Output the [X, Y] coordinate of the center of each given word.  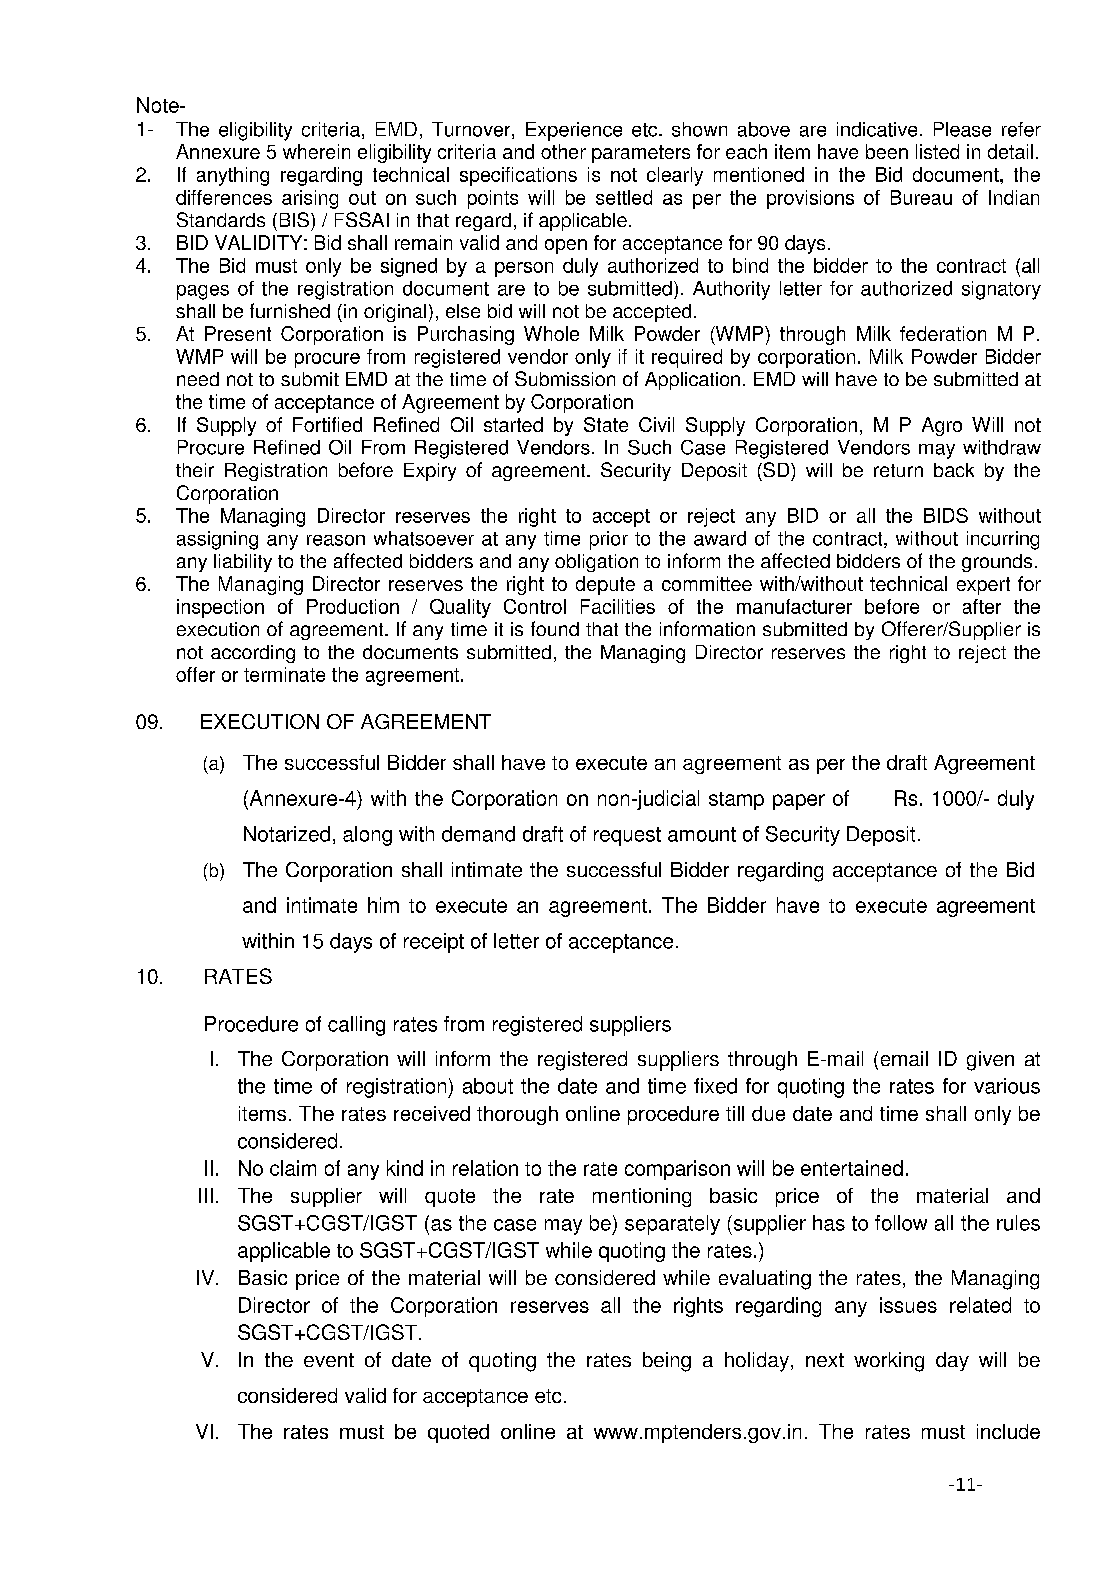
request [627, 836]
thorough [517, 1115]
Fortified [327, 424]
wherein [316, 151]
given [990, 1061]
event [329, 1360]
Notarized [287, 834]
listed [937, 151]
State [606, 424]
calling [356, 1026]
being [667, 1362]
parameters [641, 154]
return [898, 470]
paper [799, 802]
